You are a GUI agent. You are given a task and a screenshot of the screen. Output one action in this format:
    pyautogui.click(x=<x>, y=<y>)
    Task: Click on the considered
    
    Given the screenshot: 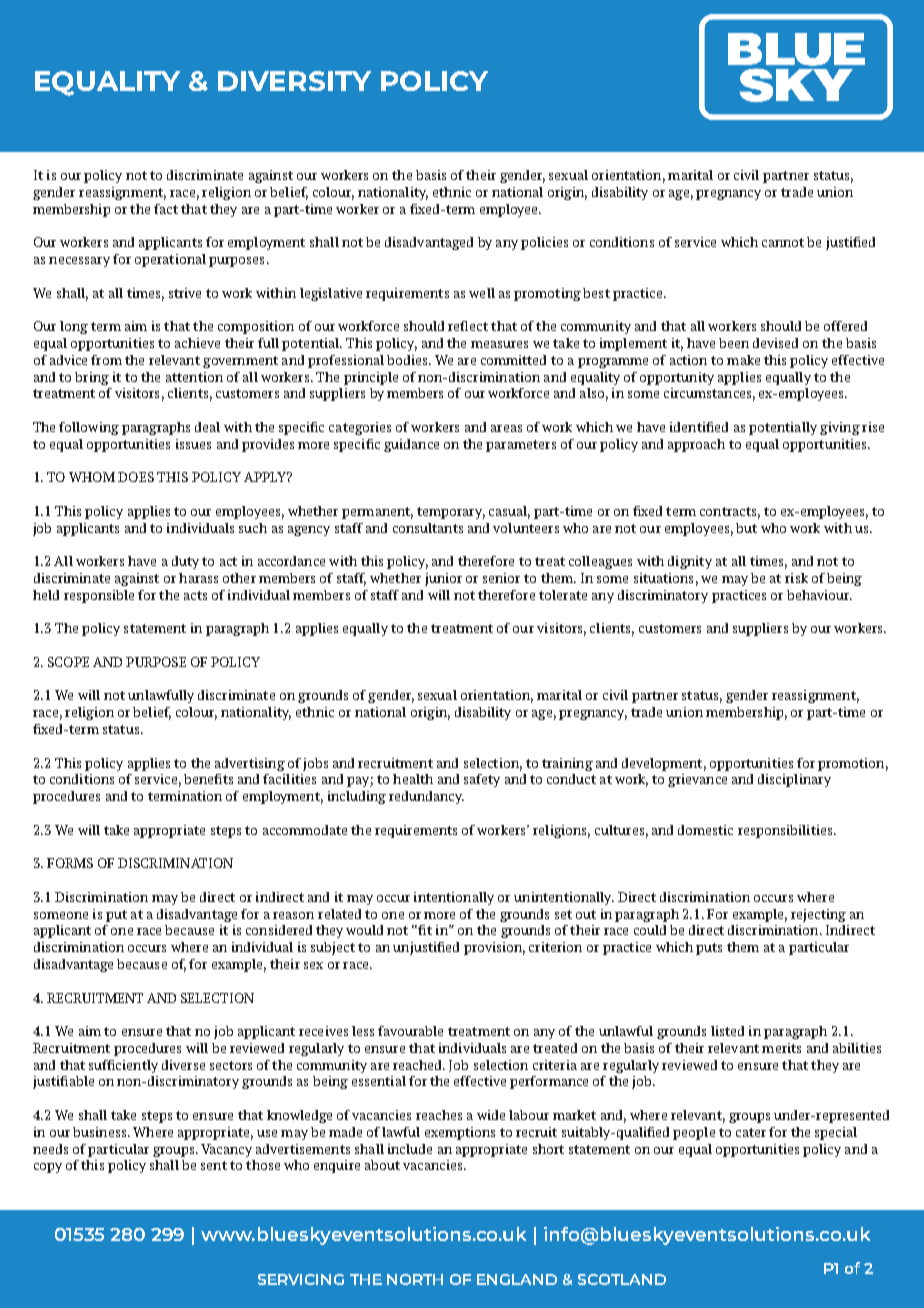 What is the action you would take?
    pyautogui.click(x=279, y=930)
